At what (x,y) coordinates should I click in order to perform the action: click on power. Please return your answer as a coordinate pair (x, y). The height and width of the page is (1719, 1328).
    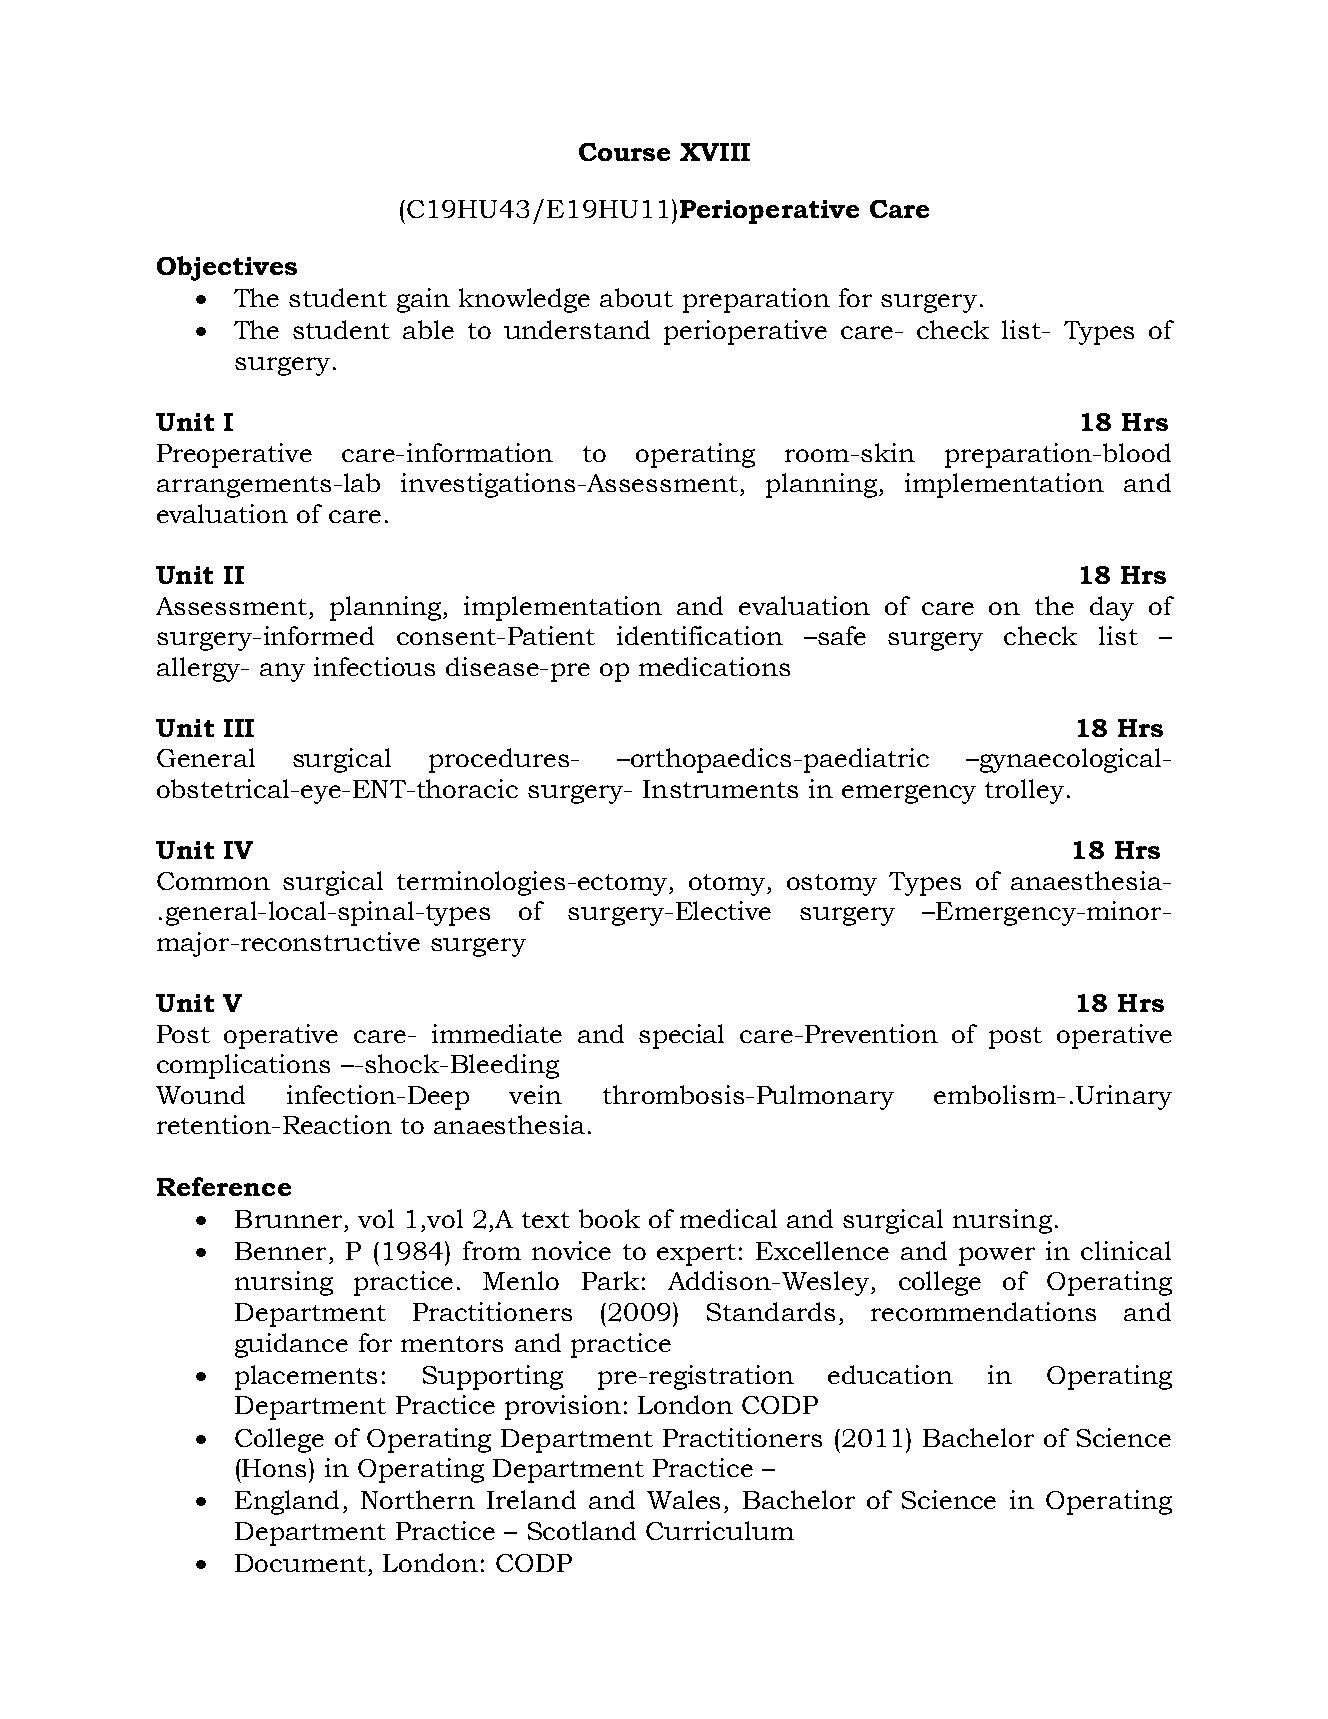
    Looking at the image, I should click on (997, 1256).
